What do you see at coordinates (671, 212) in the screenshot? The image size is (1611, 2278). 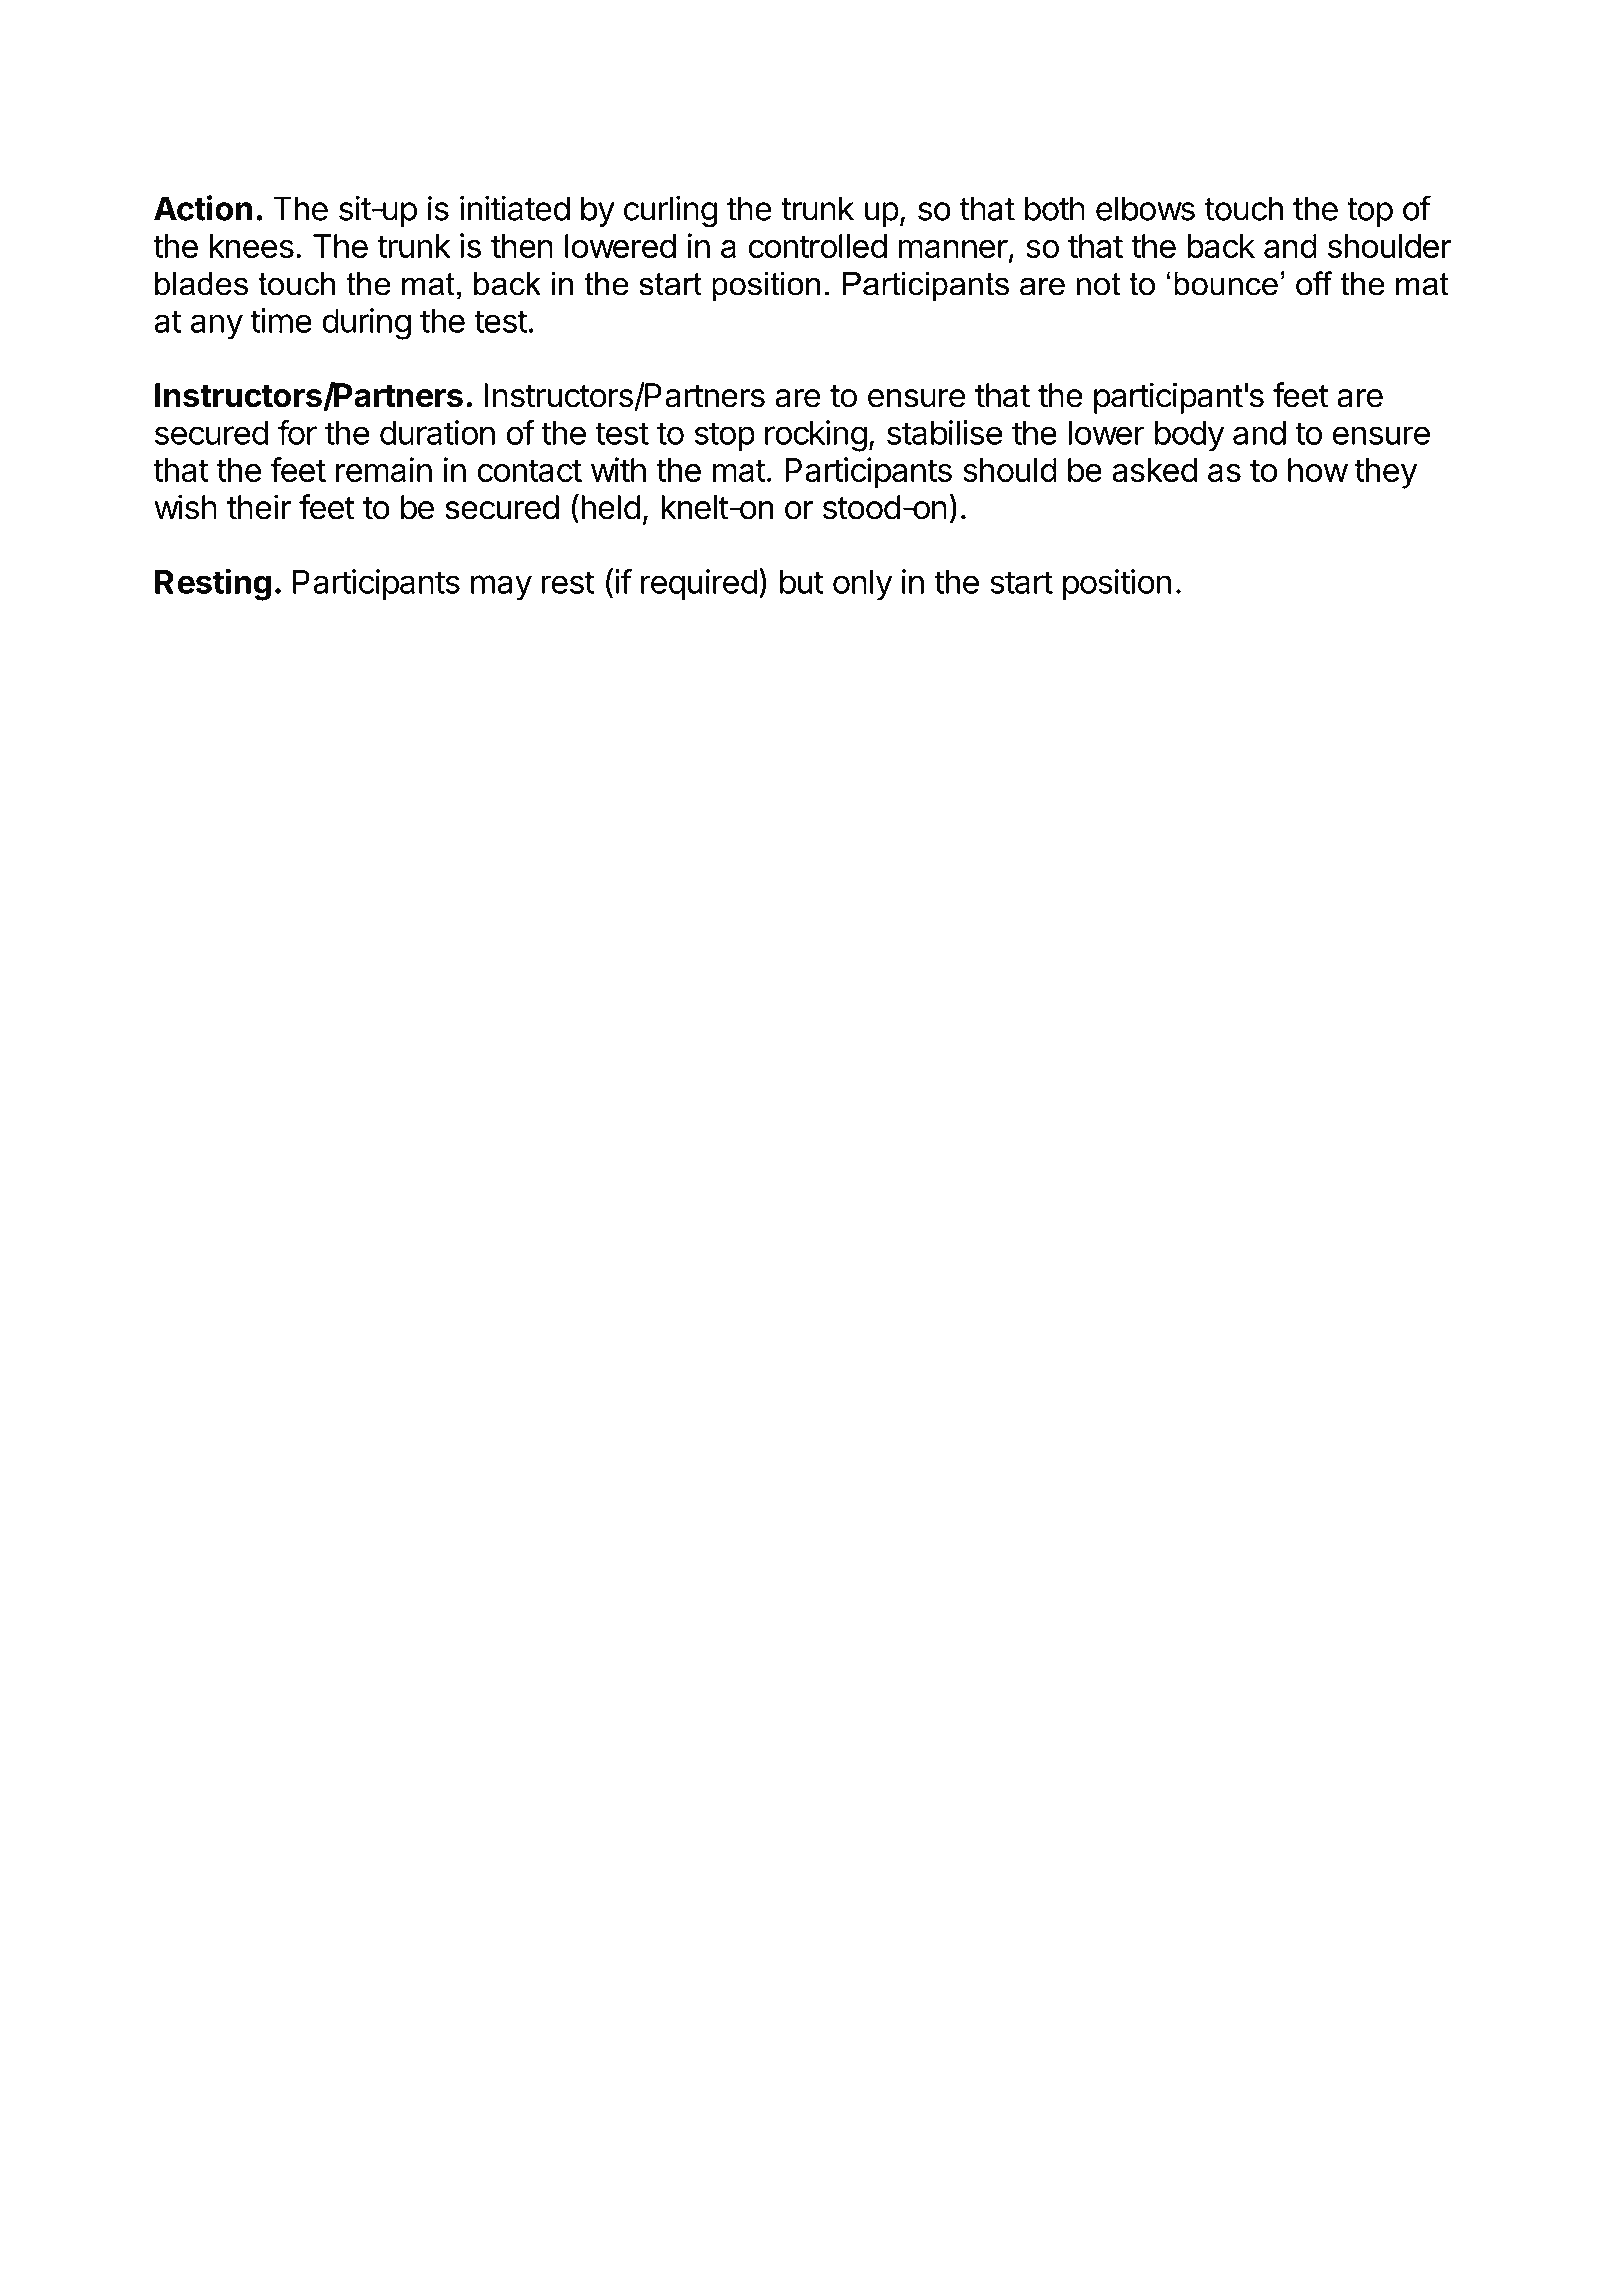 I see `curling` at bounding box center [671, 212].
